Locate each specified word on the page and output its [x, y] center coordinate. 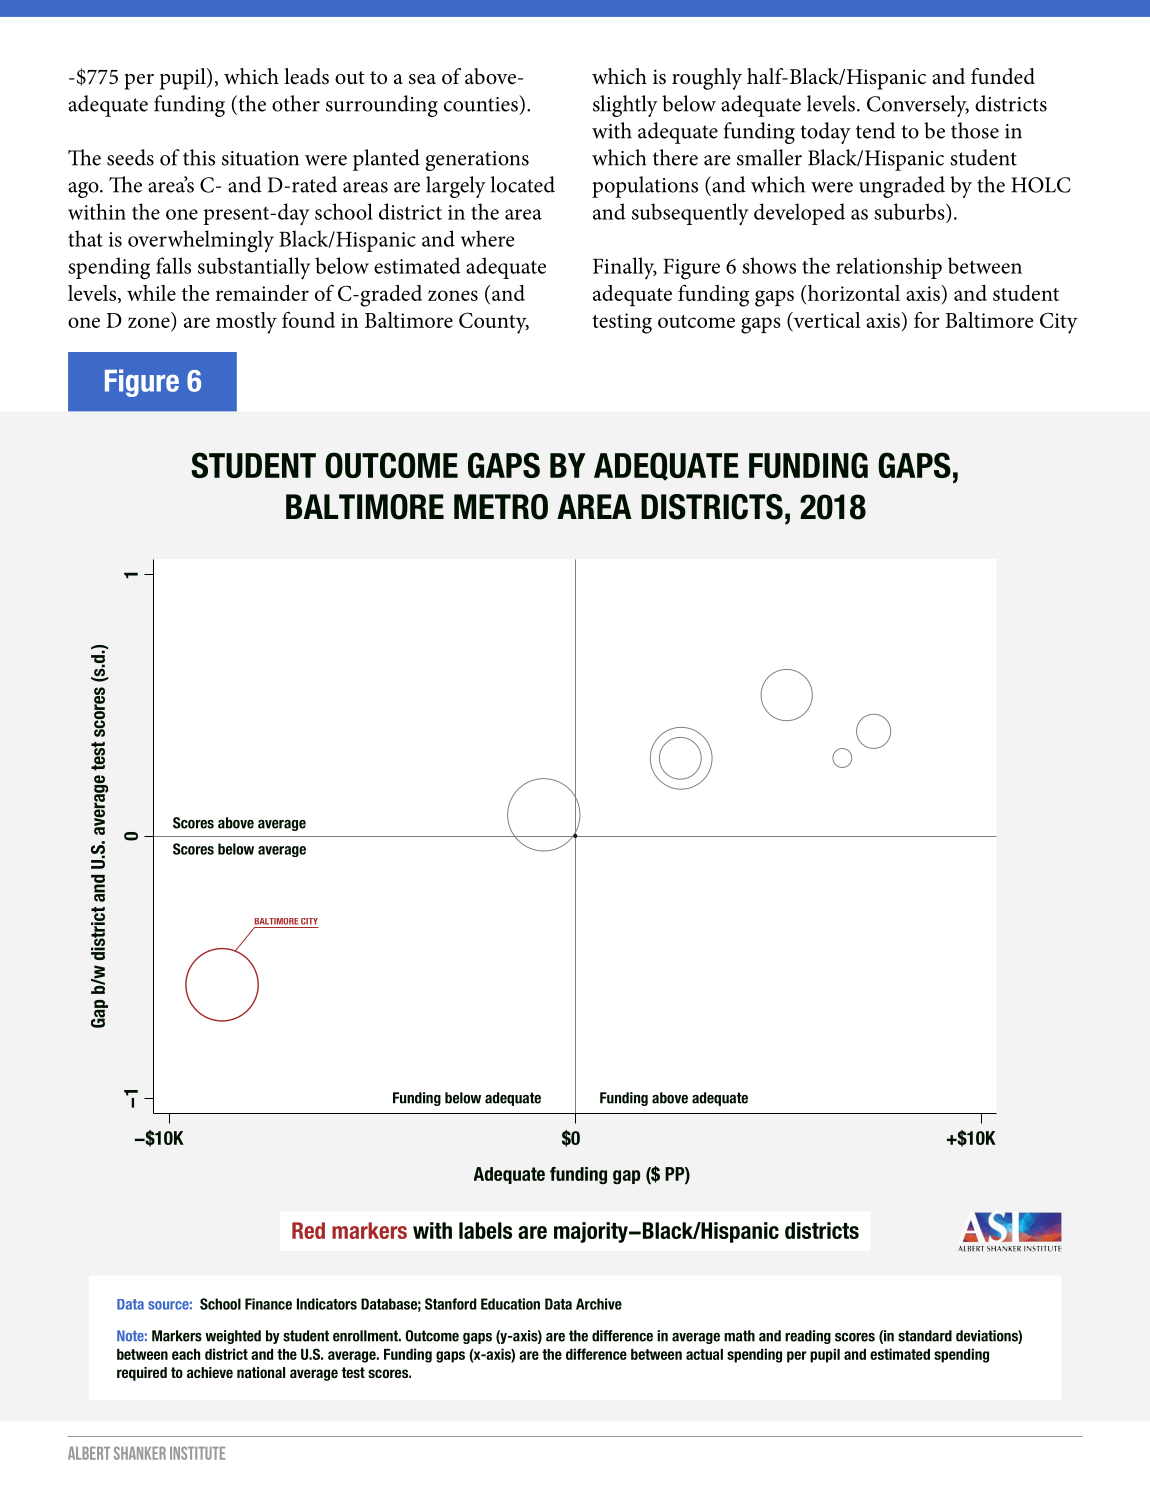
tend [876, 130]
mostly [246, 323]
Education [510, 1304]
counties [482, 103]
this [199, 157]
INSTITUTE [197, 1453]
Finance [268, 1304]
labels [485, 1230]
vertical [826, 321]
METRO [501, 507]
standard [925, 1336]
